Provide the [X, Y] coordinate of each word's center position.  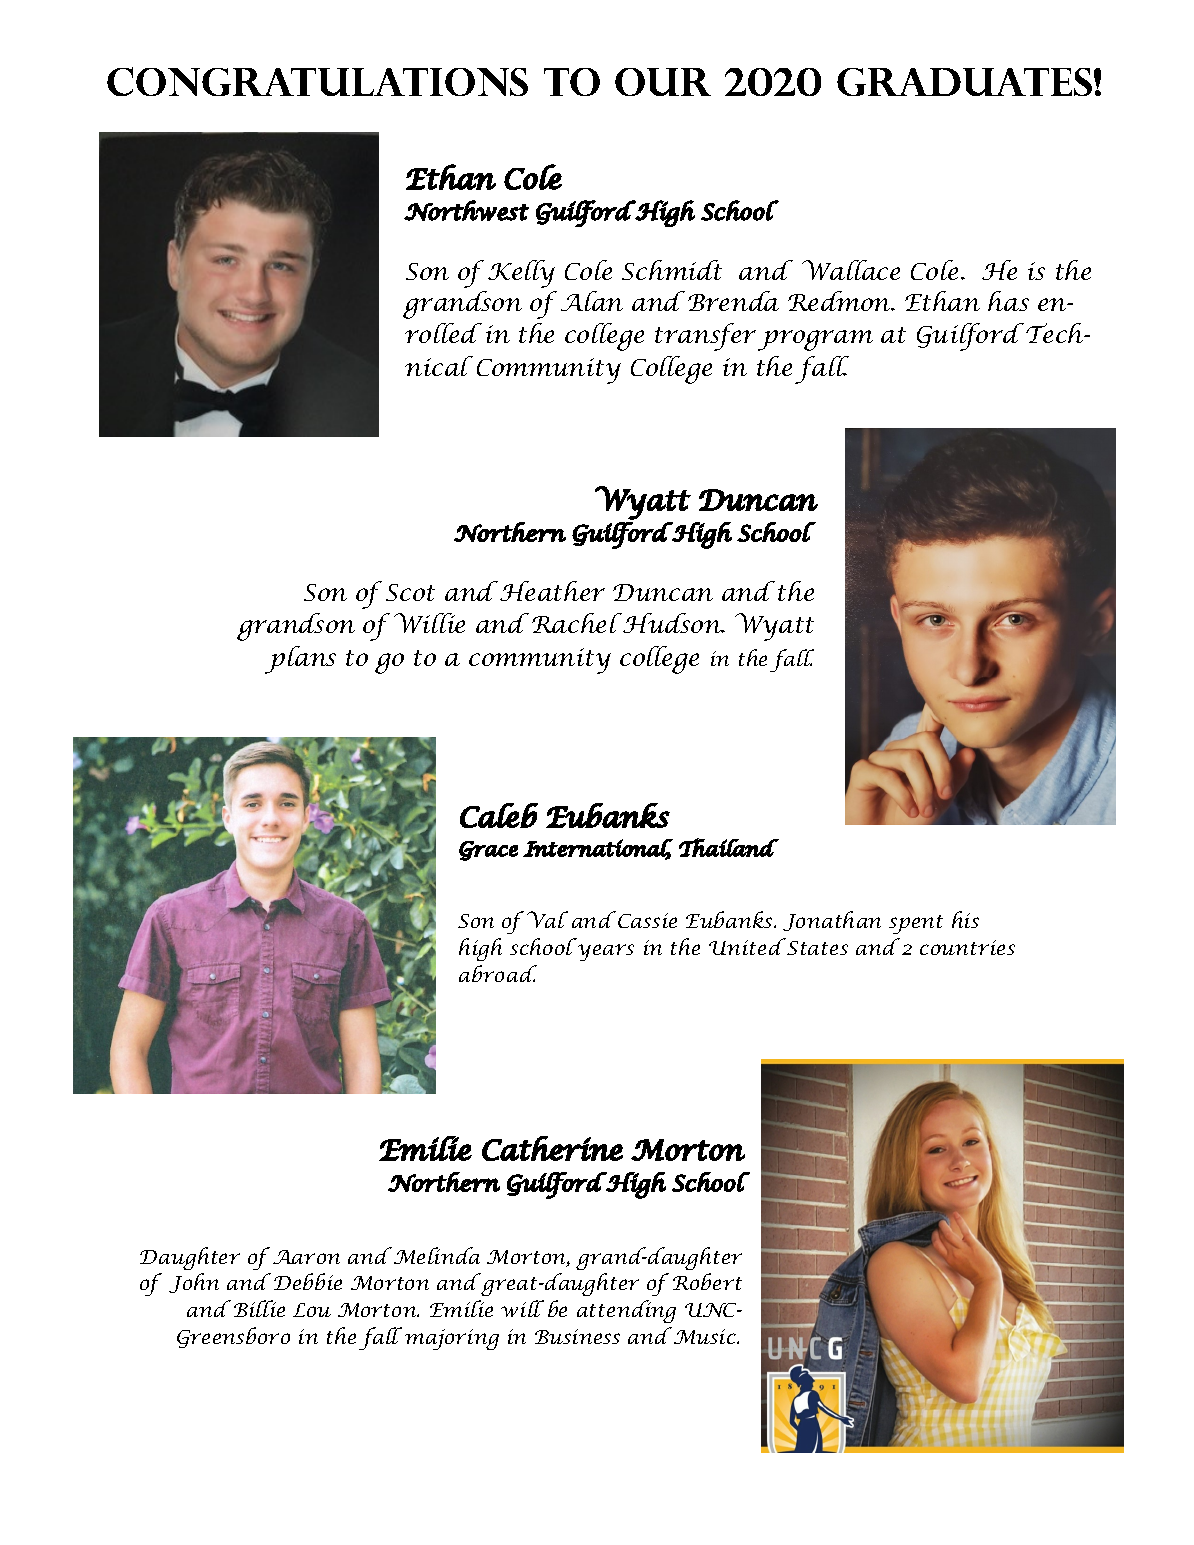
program [815, 340]
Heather [552, 591]
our [663, 82]
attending [626, 1311]
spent [916, 924]
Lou [312, 1310]
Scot [410, 592]
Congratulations [317, 81]
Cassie [647, 920]
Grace [488, 851]
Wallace [851, 270]
